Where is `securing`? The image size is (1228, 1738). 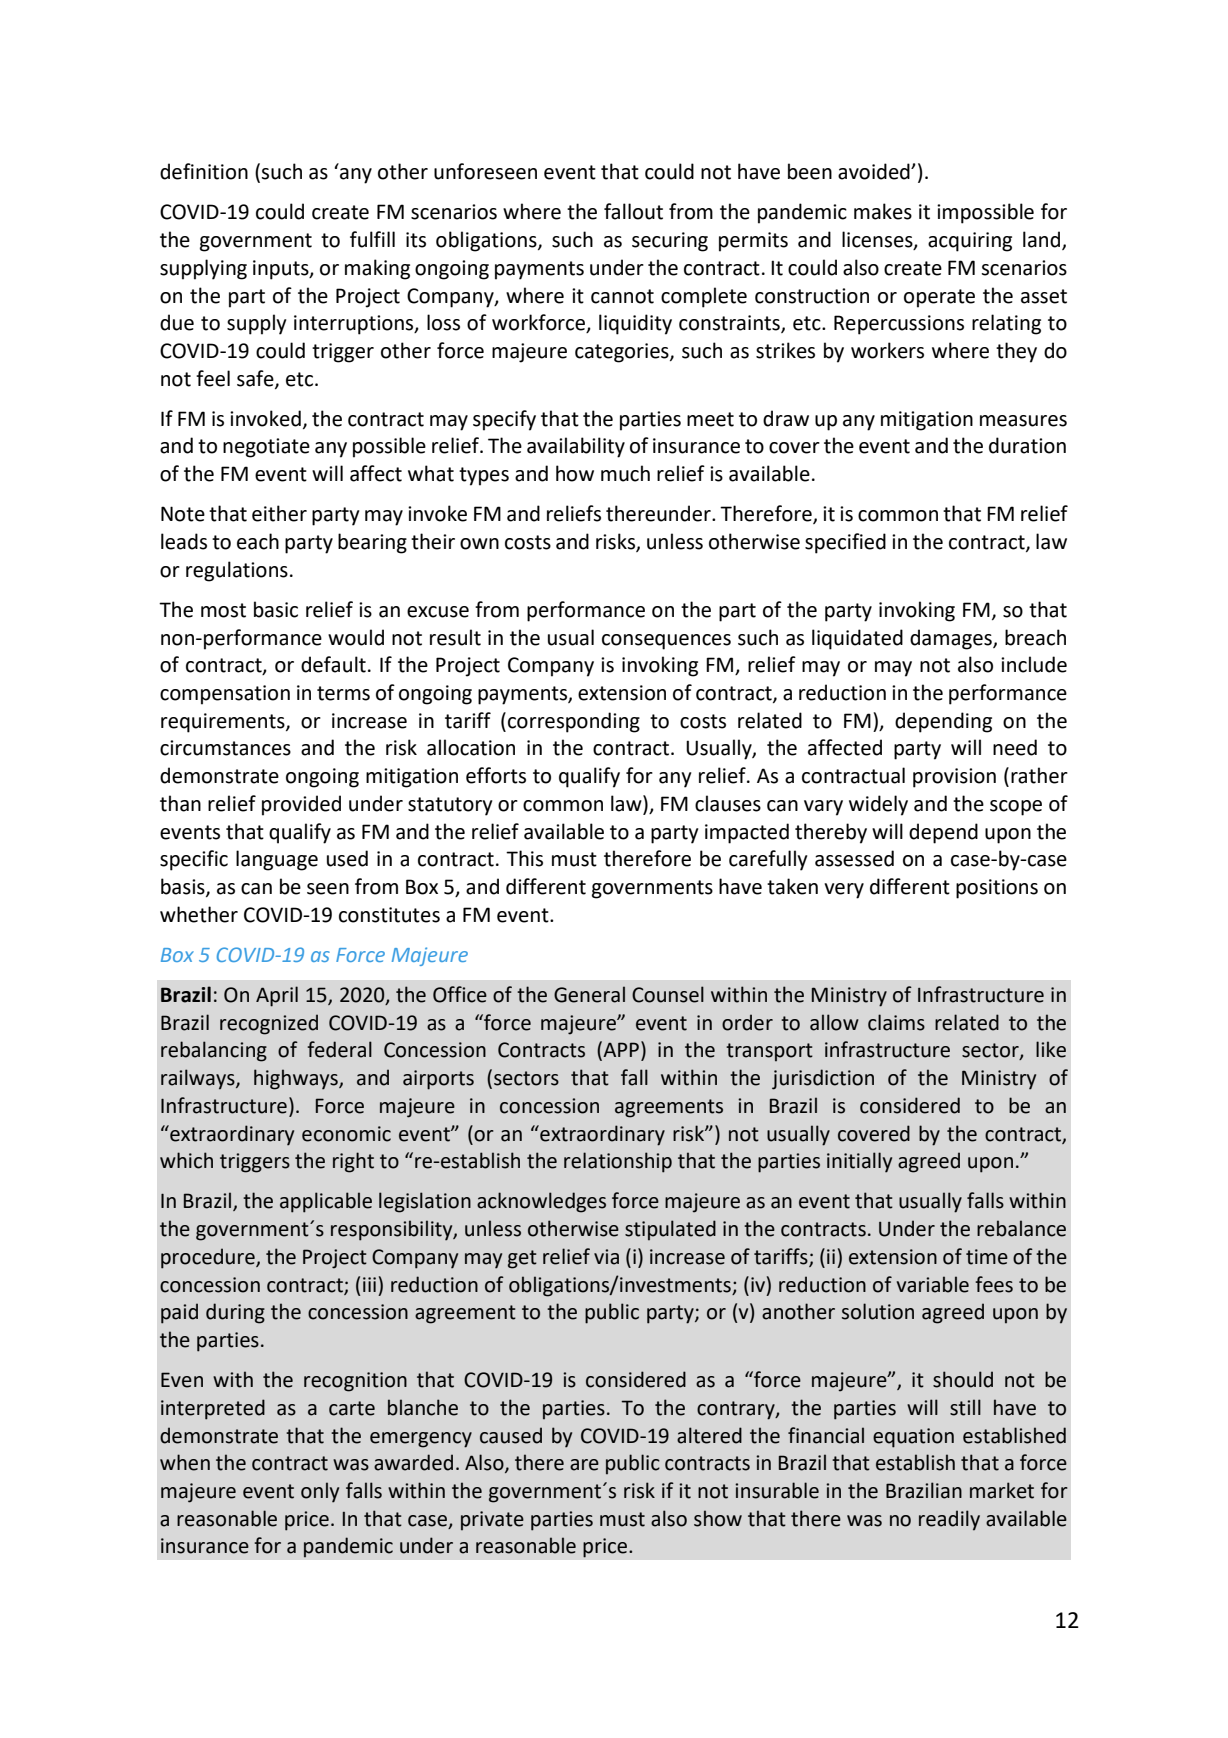 securing is located at coordinates (670, 242).
